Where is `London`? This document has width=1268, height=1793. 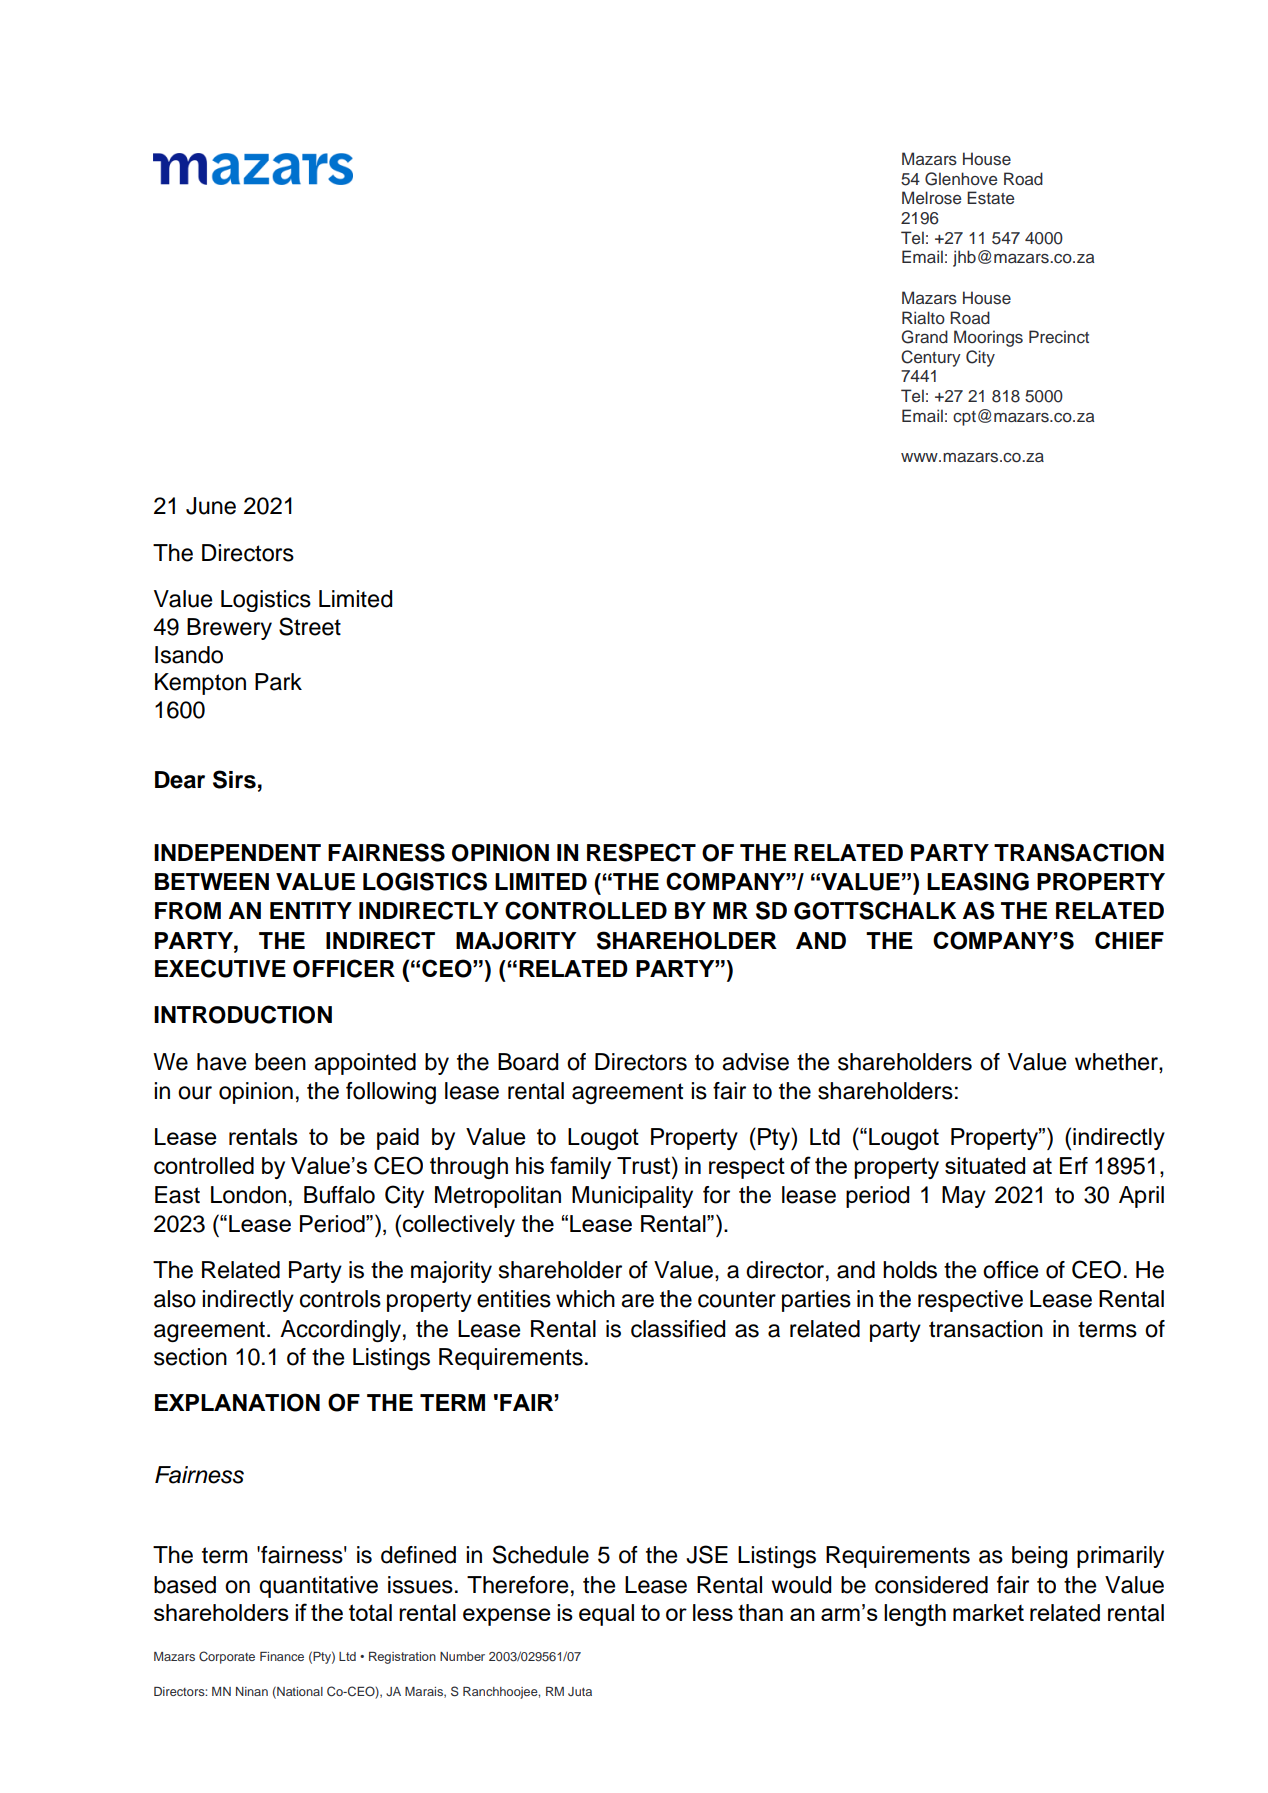
London is located at coordinates (248, 1195).
